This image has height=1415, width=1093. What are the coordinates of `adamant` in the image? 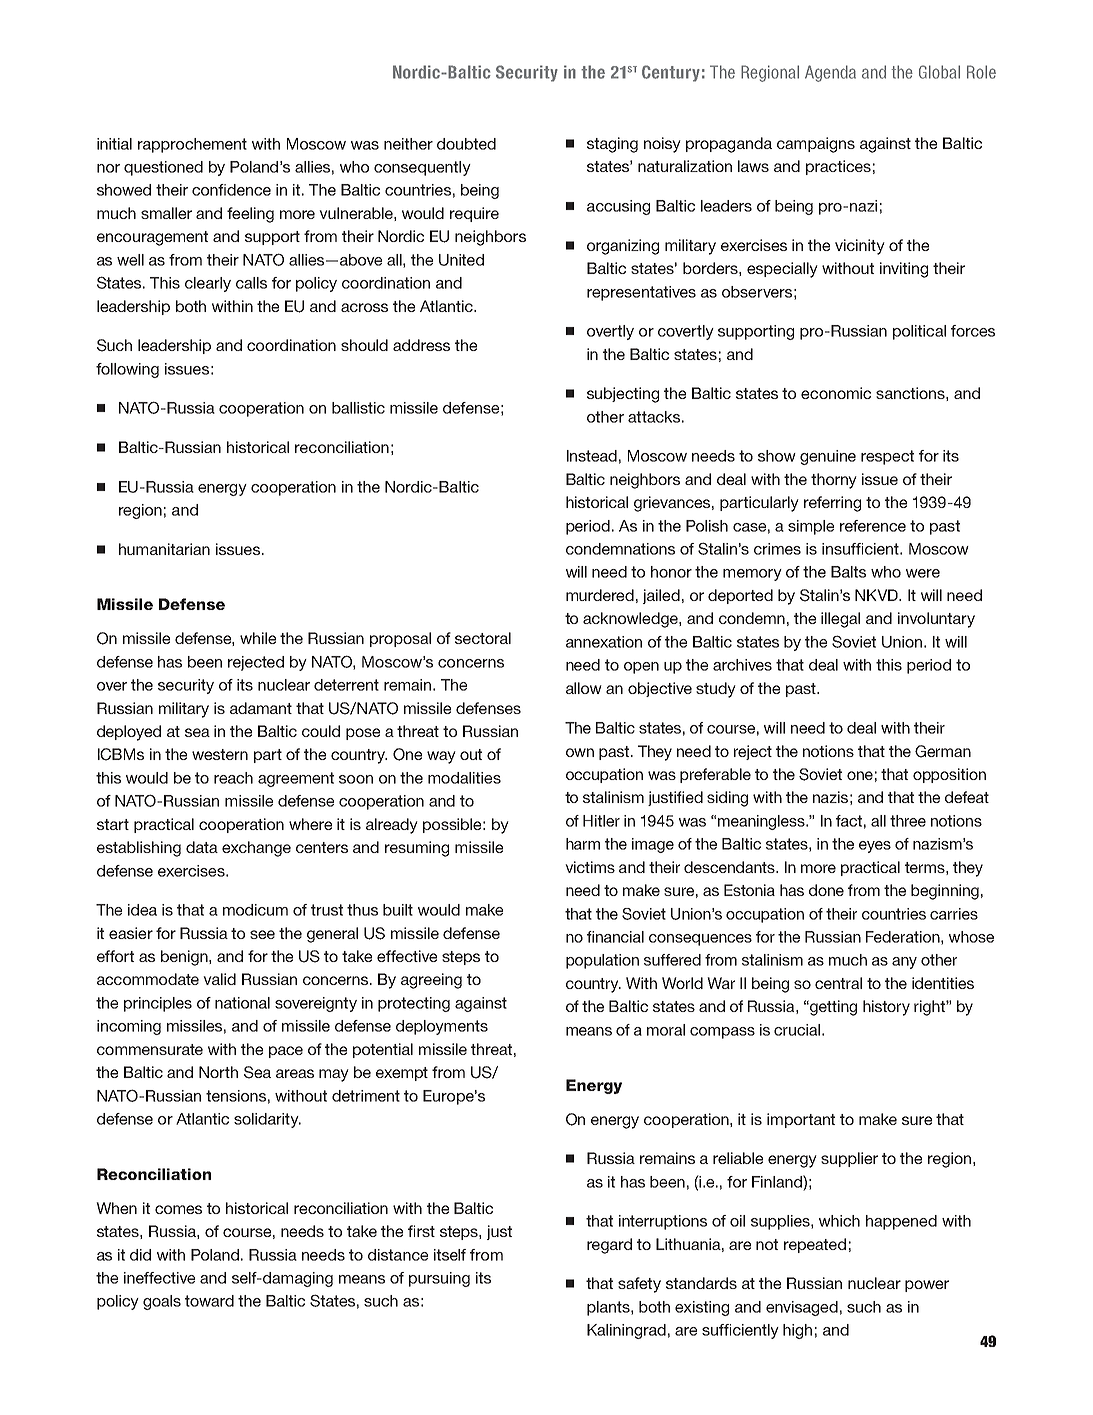 It's located at (261, 708).
